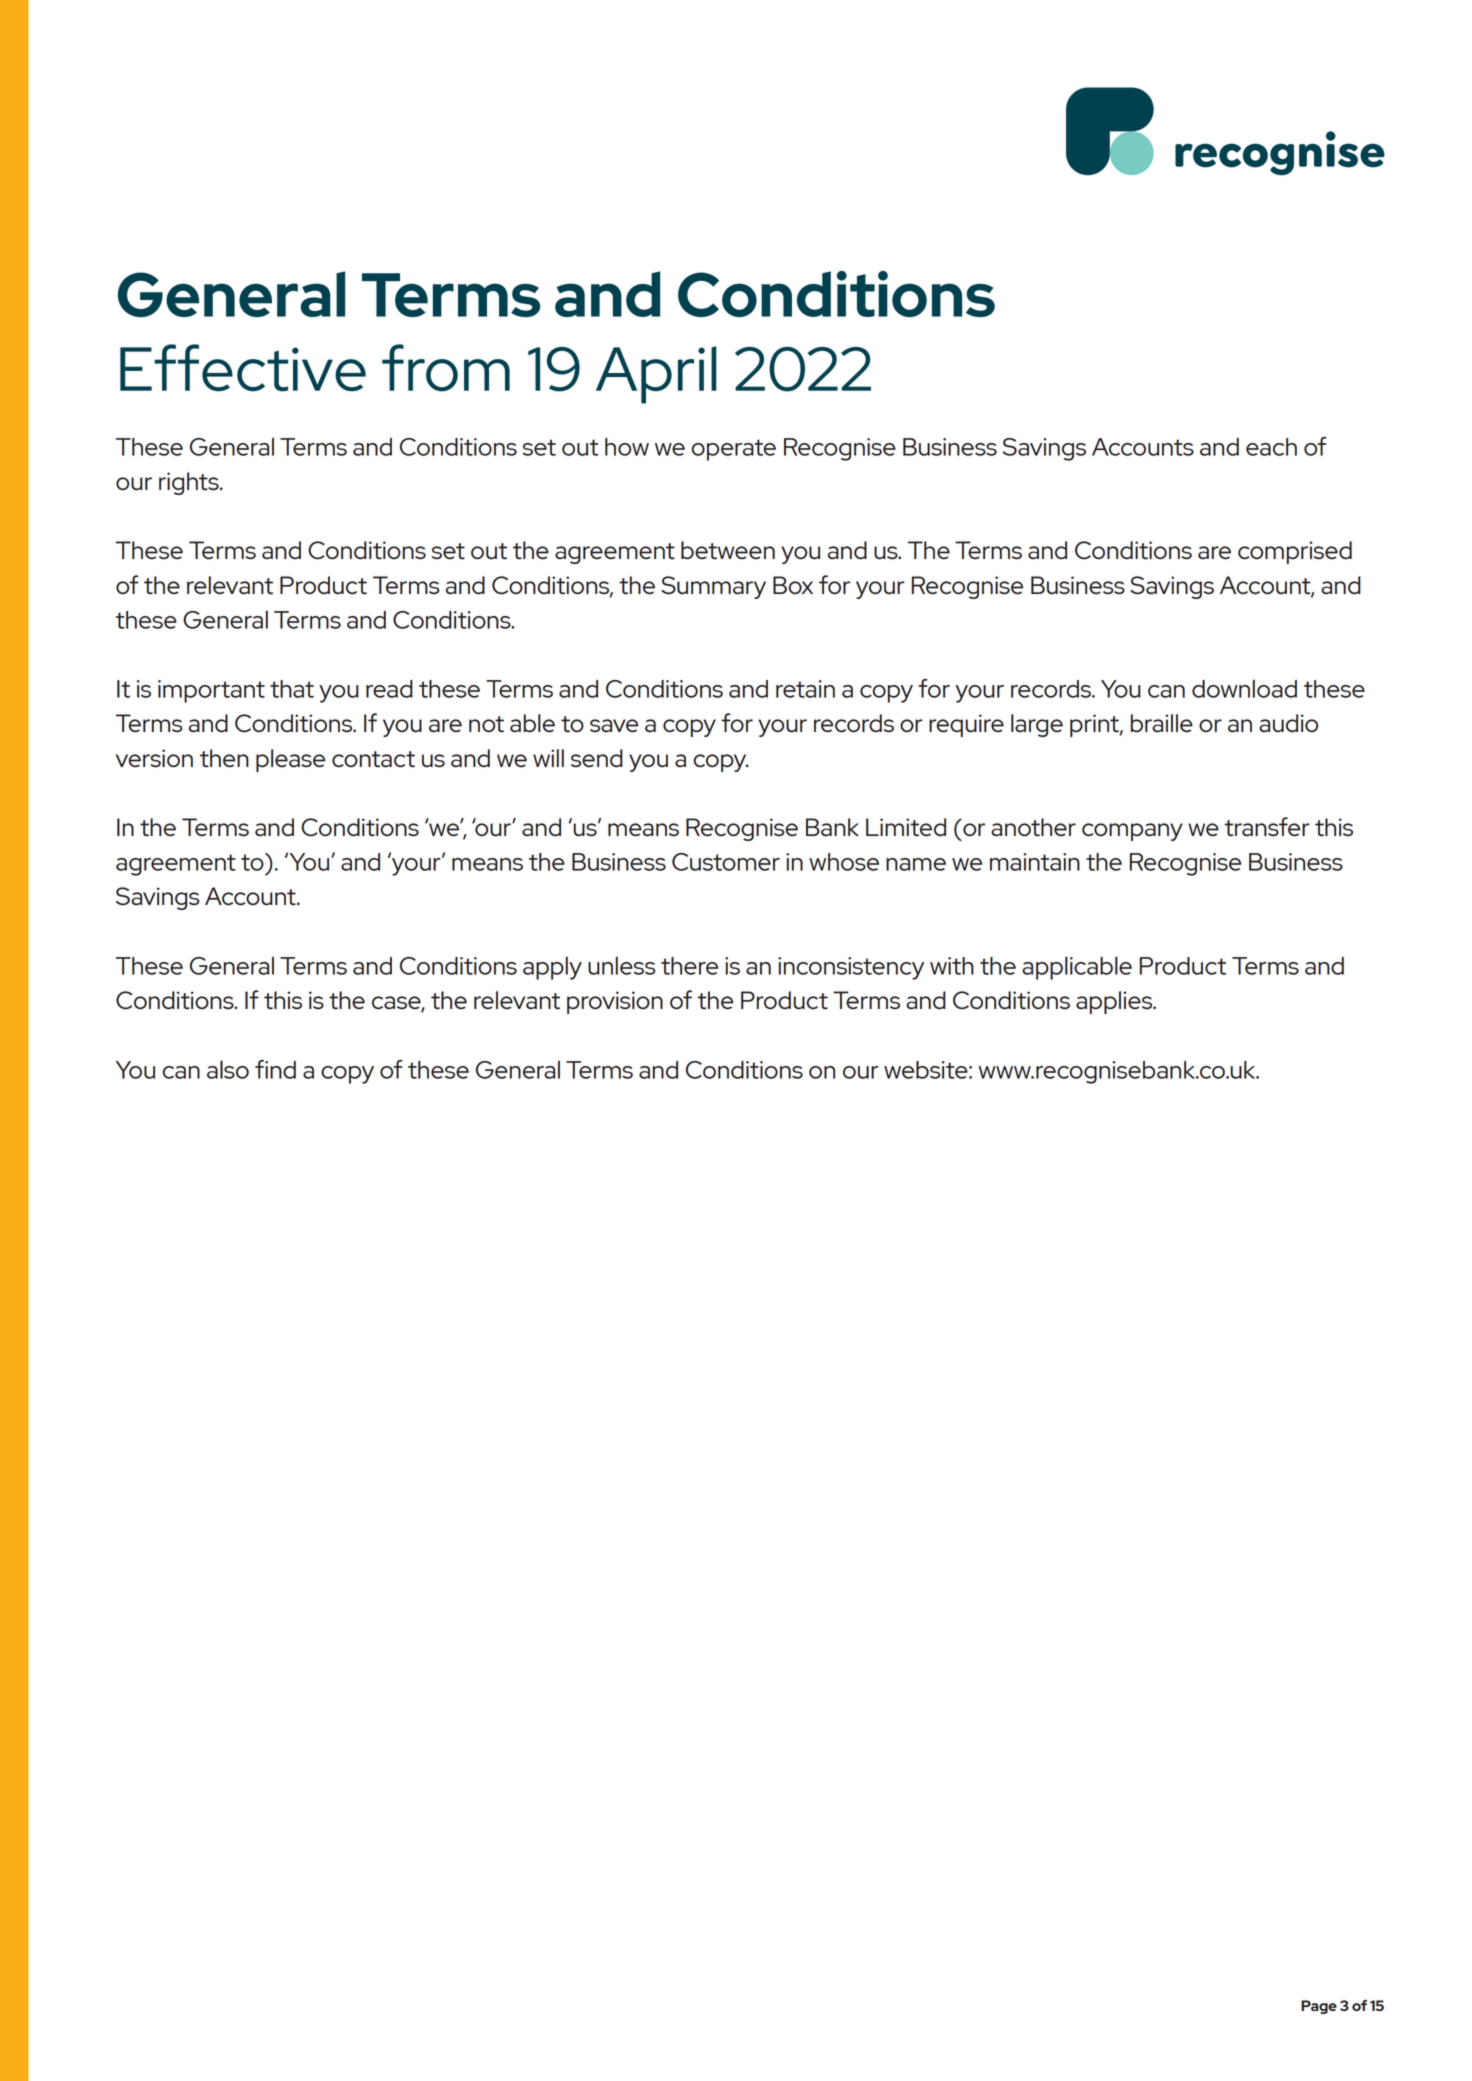 This image has width=1472, height=2081. Describe the element at coordinates (1271, 447) in the image. I see `each` at that location.
